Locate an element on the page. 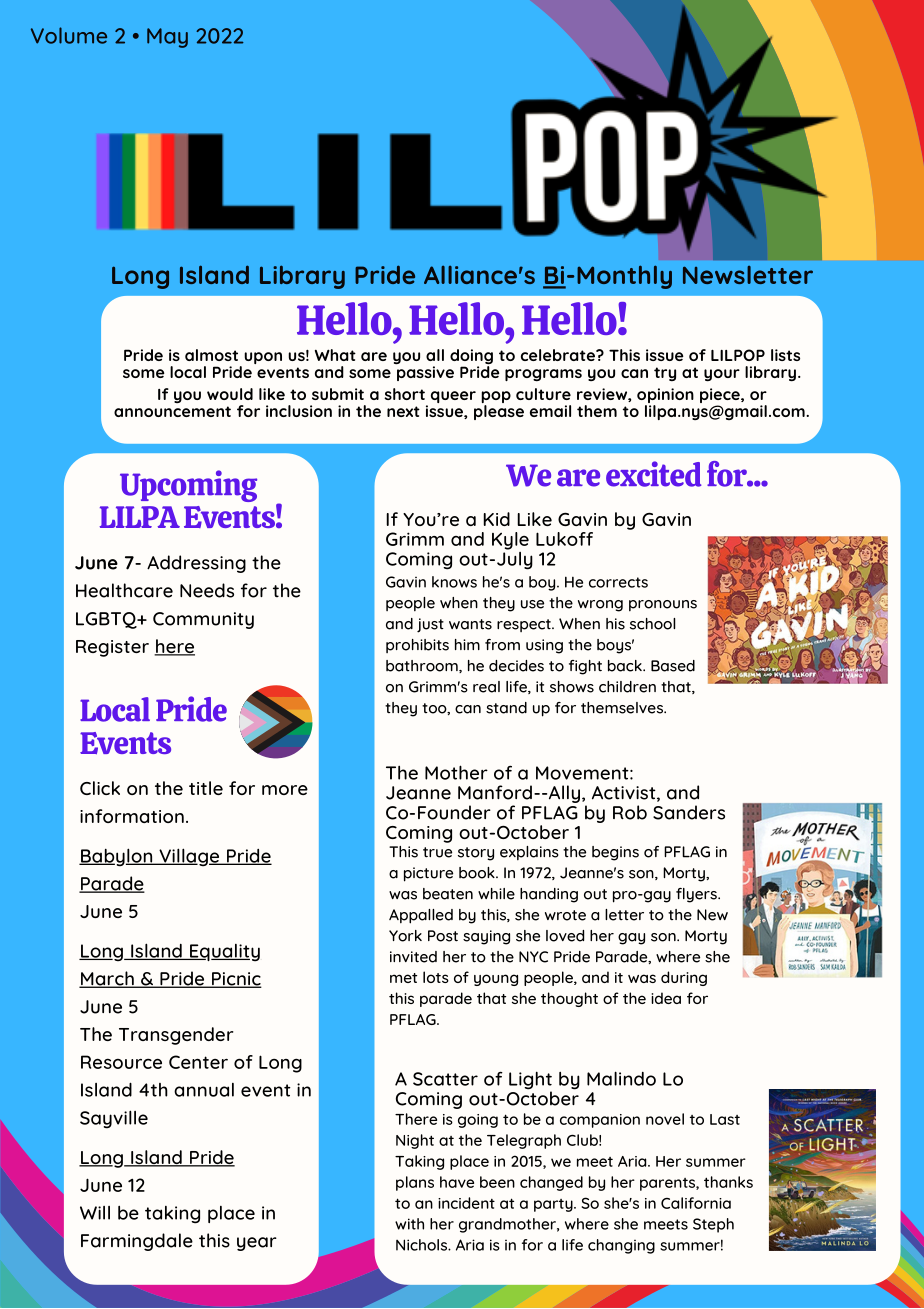  announcement is located at coordinates (172, 411).
